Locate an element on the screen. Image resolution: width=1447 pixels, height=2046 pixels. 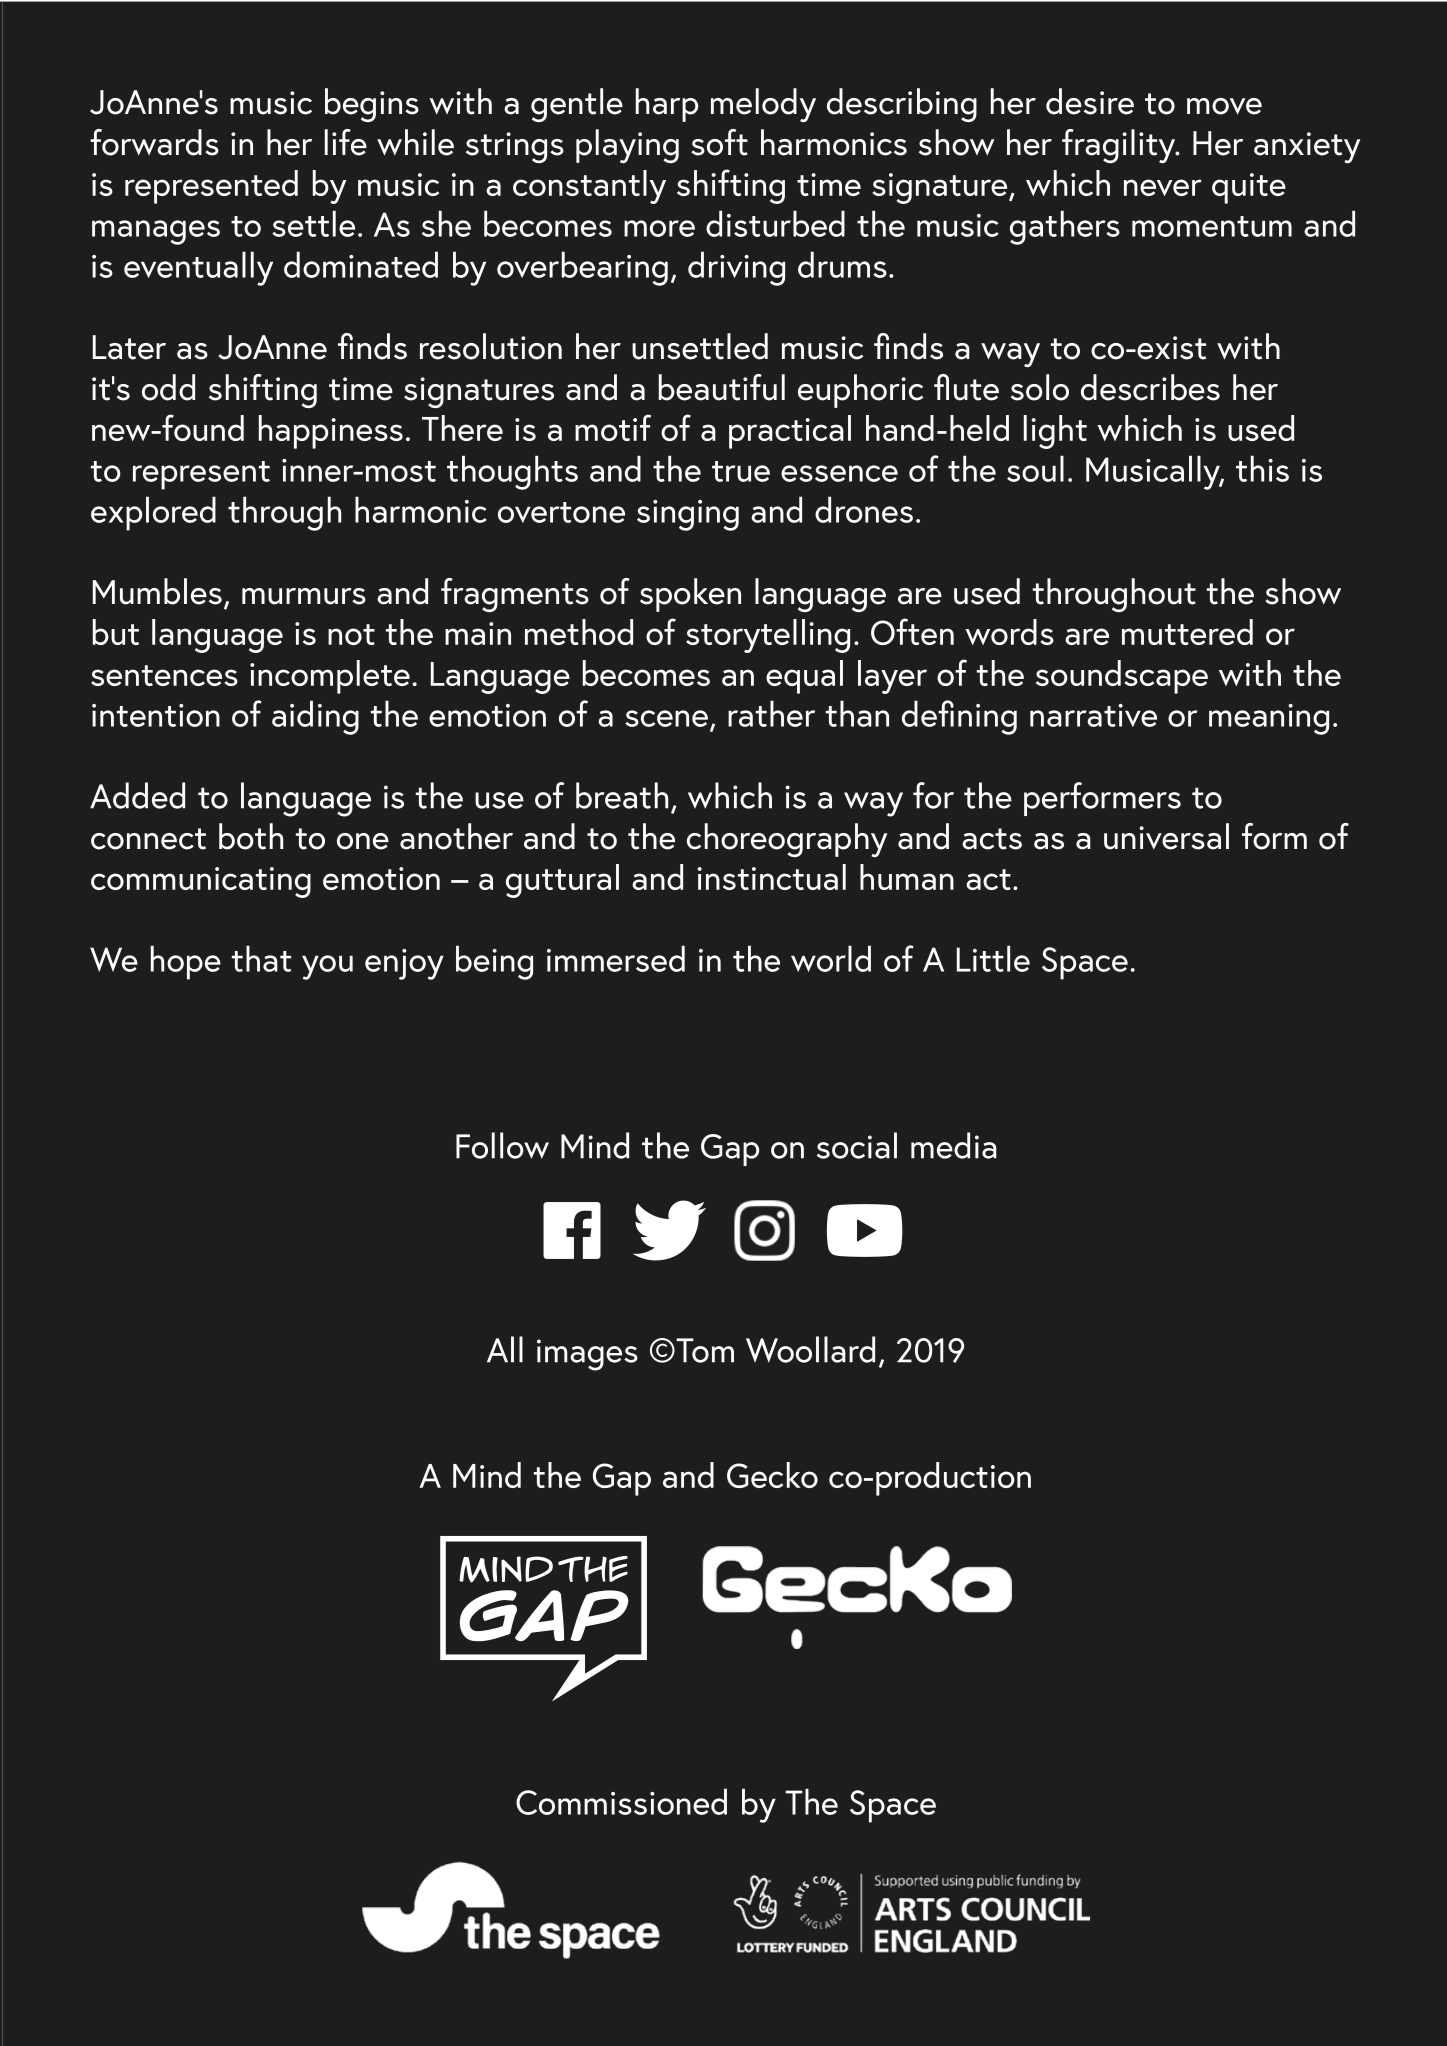
fragility is located at coordinates (1120, 146).
